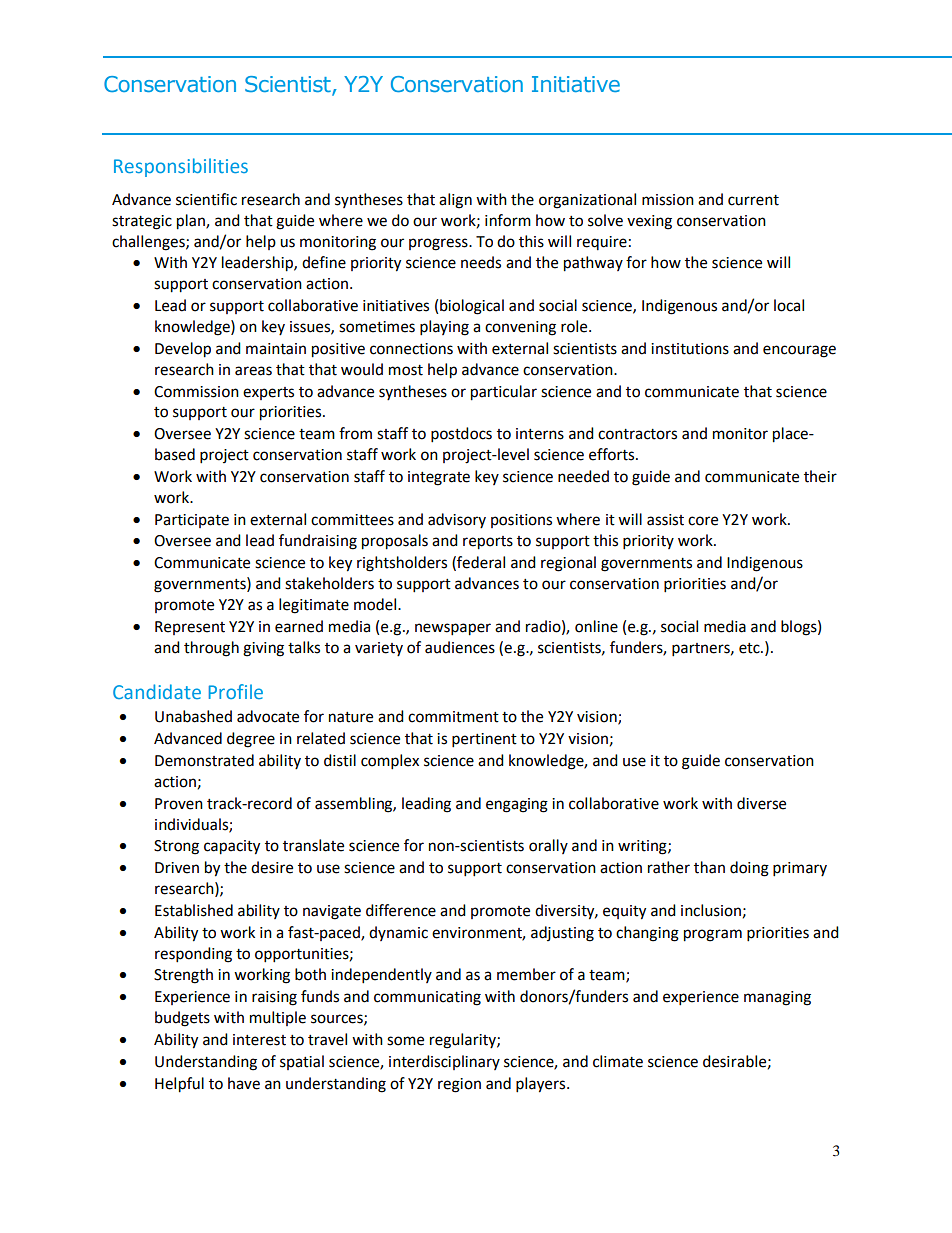 Image resolution: width=952 pixels, height=1233 pixels. What do you see at coordinates (244, 1083) in the screenshot?
I see `have` at bounding box center [244, 1083].
